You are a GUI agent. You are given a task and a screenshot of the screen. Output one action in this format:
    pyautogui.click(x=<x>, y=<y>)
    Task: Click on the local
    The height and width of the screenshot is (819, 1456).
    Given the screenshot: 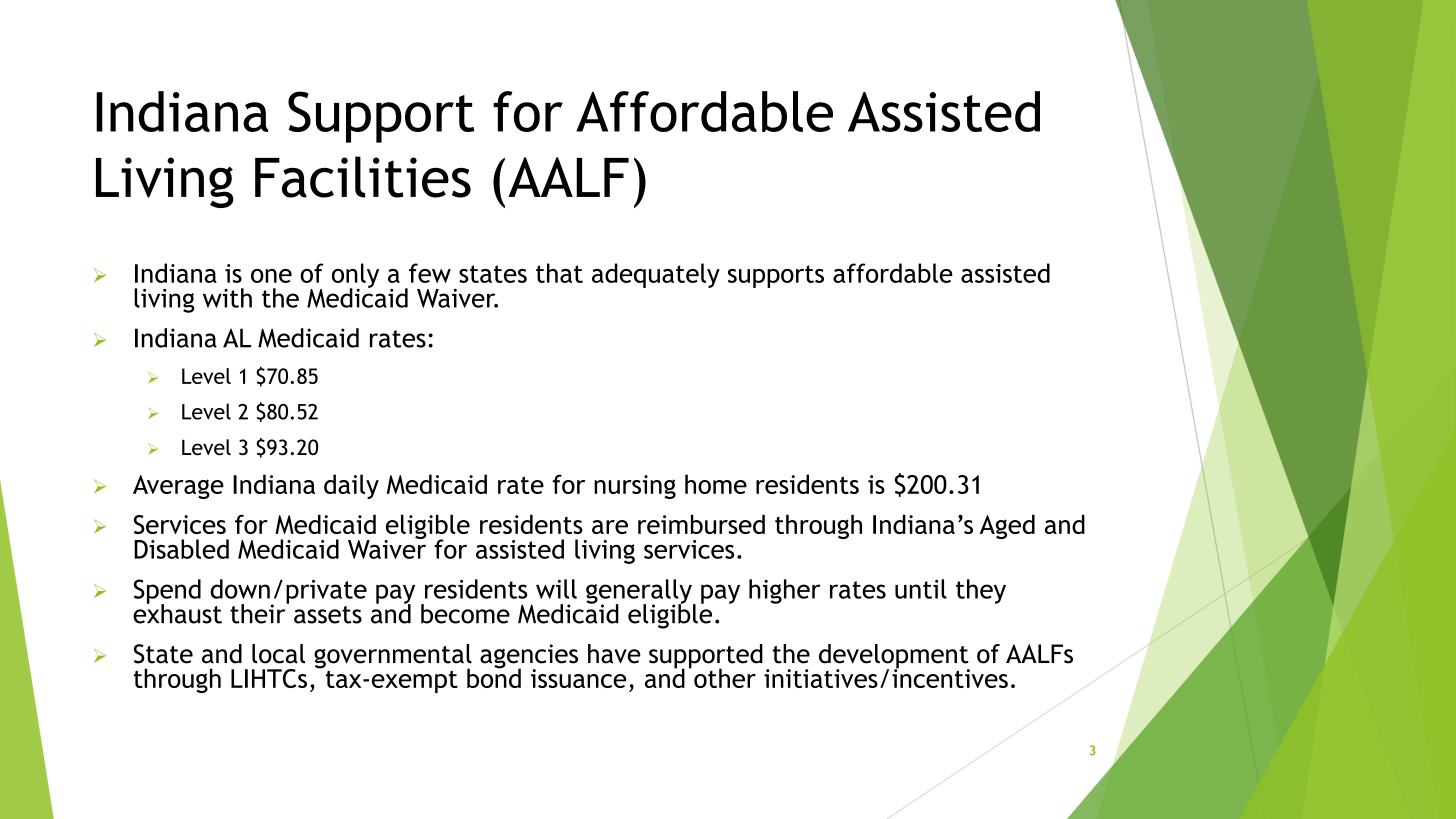 What is the action you would take?
    pyautogui.click(x=278, y=654)
